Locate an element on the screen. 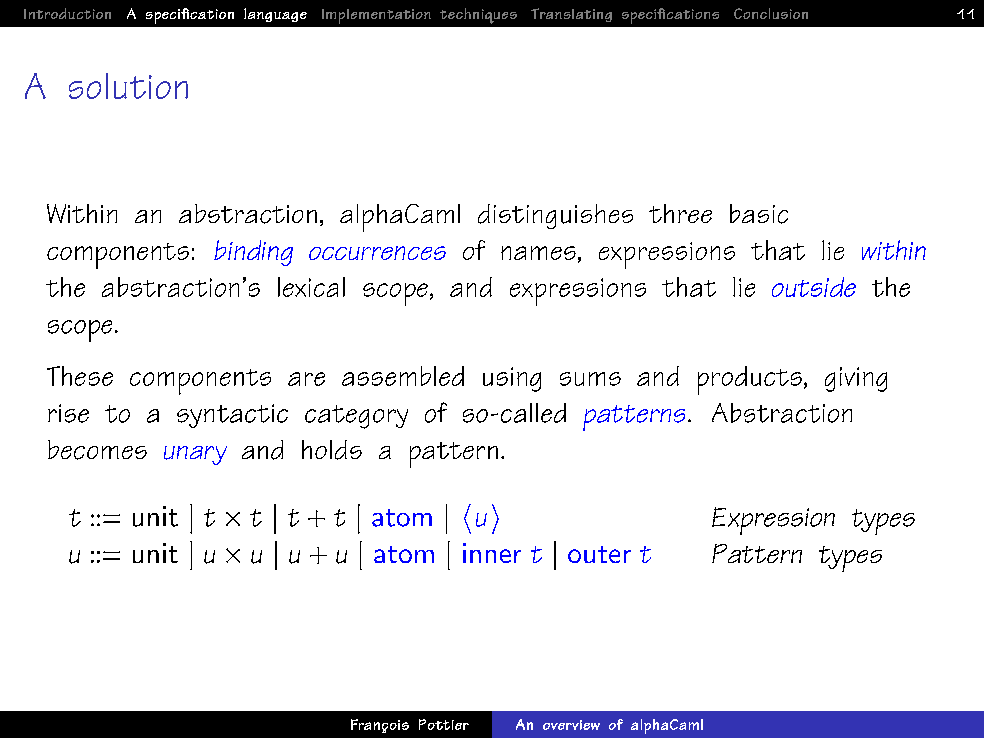  overview is located at coordinates (571, 725).
